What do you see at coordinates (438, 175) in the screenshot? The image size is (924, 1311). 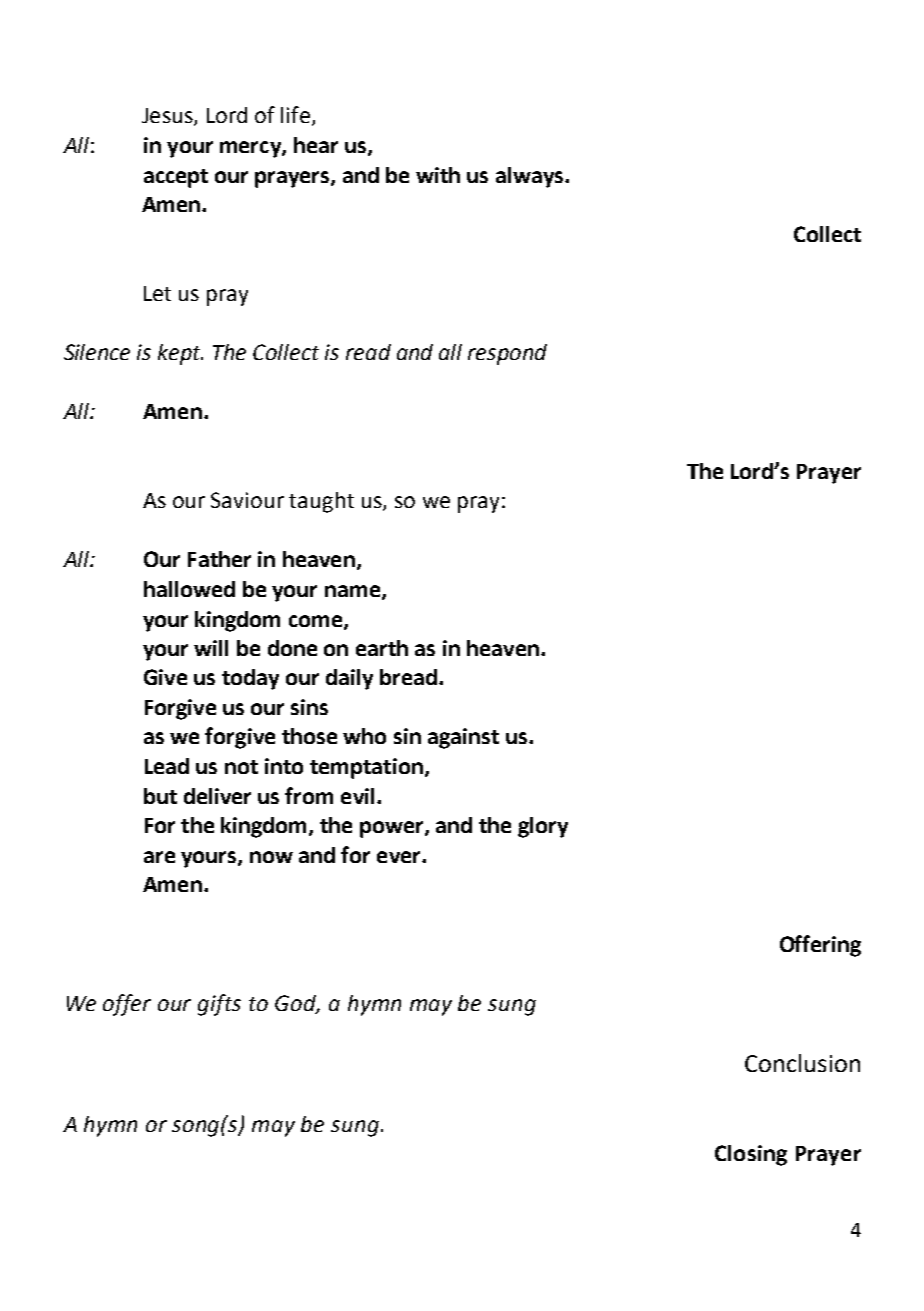 I see `with` at bounding box center [438, 175].
